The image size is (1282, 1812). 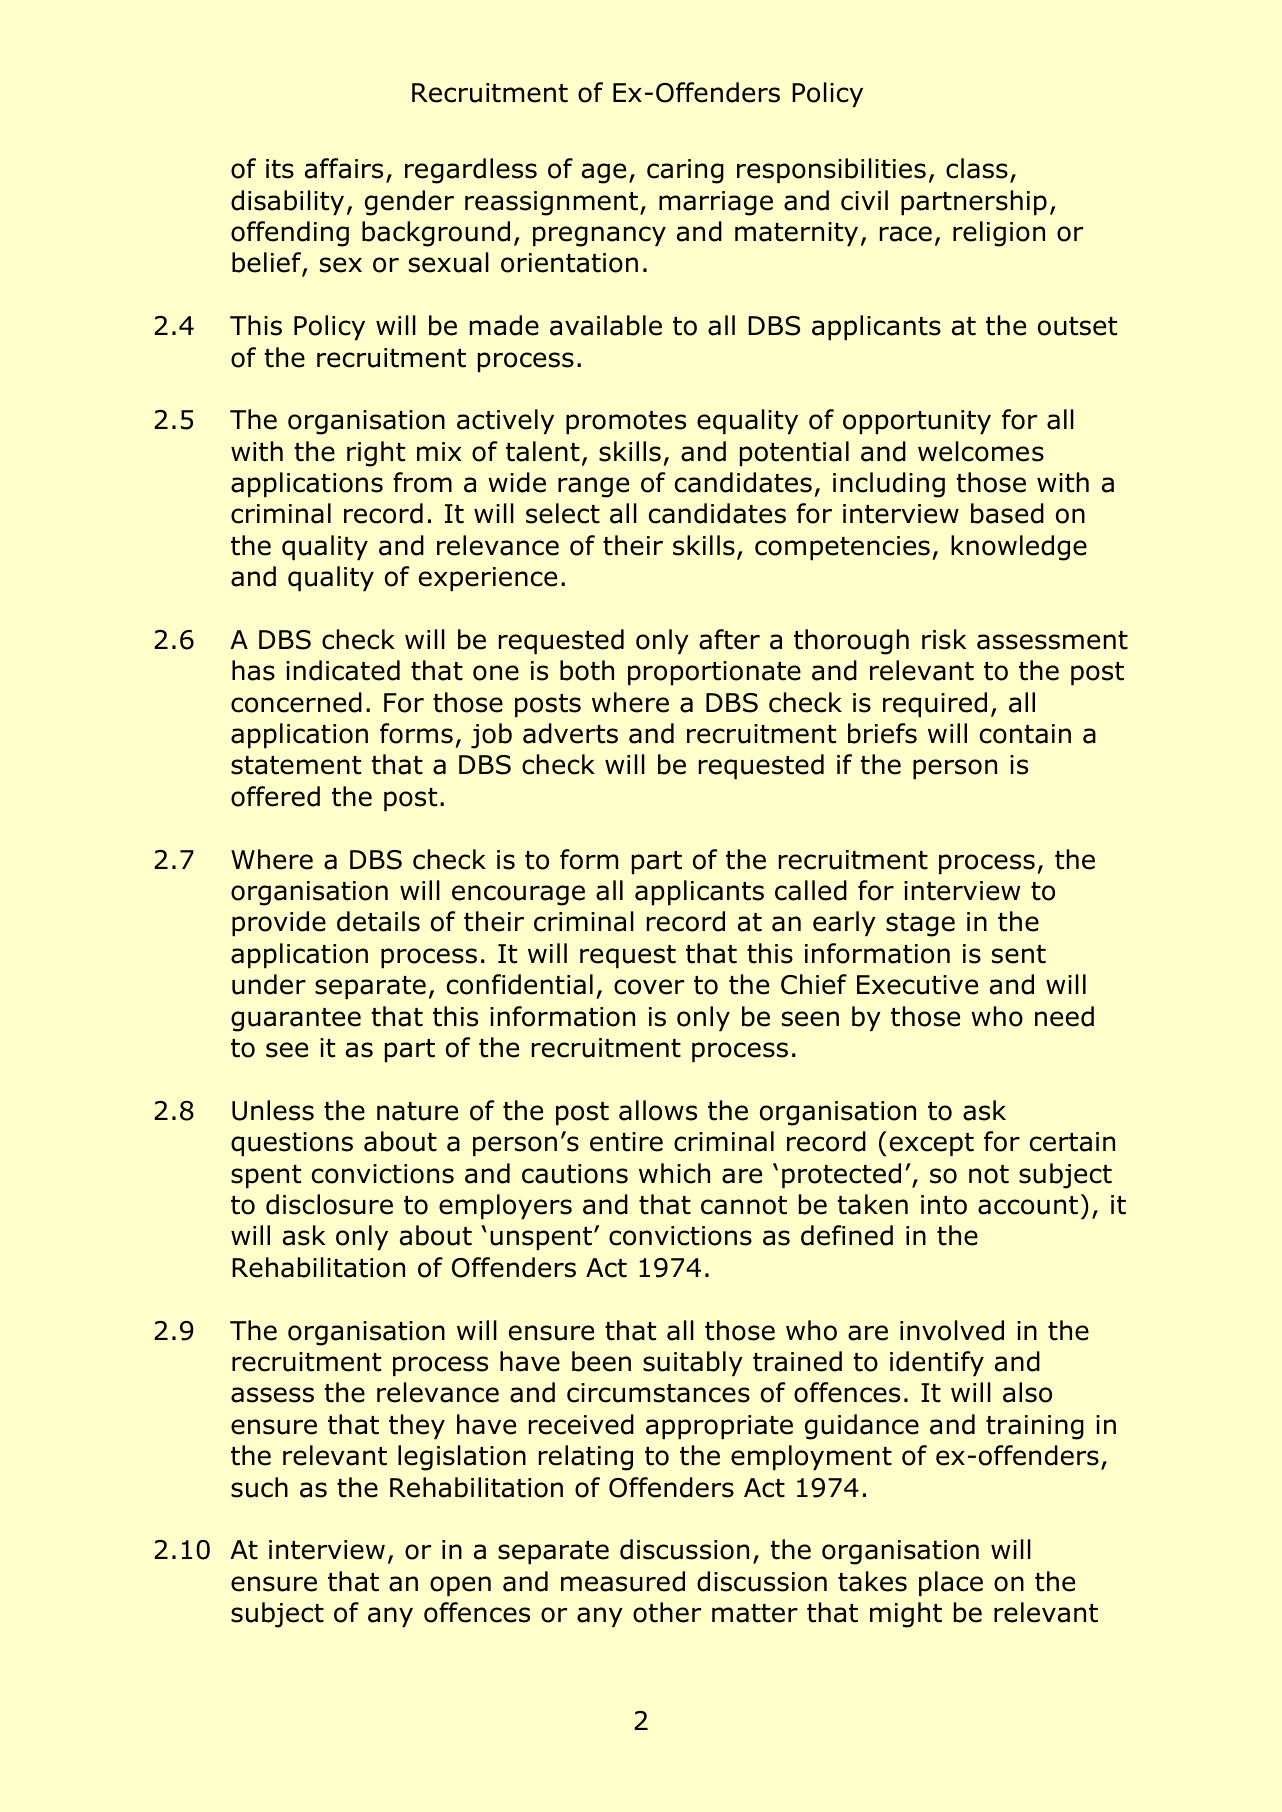 What do you see at coordinates (344, 168) in the screenshot?
I see `affairs` at bounding box center [344, 168].
